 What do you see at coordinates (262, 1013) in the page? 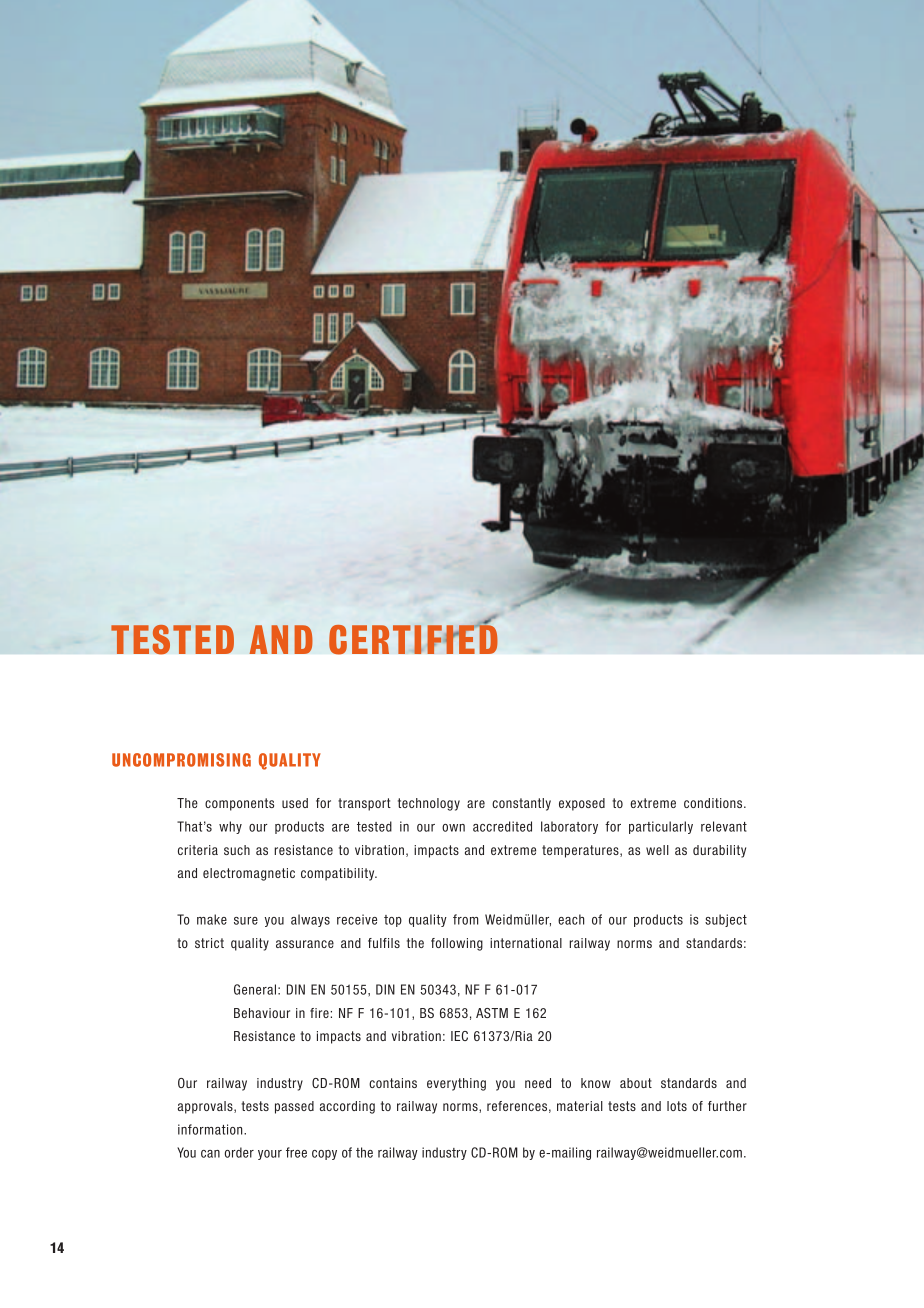
I see `Behaviour` at bounding box center [262, 1013].
